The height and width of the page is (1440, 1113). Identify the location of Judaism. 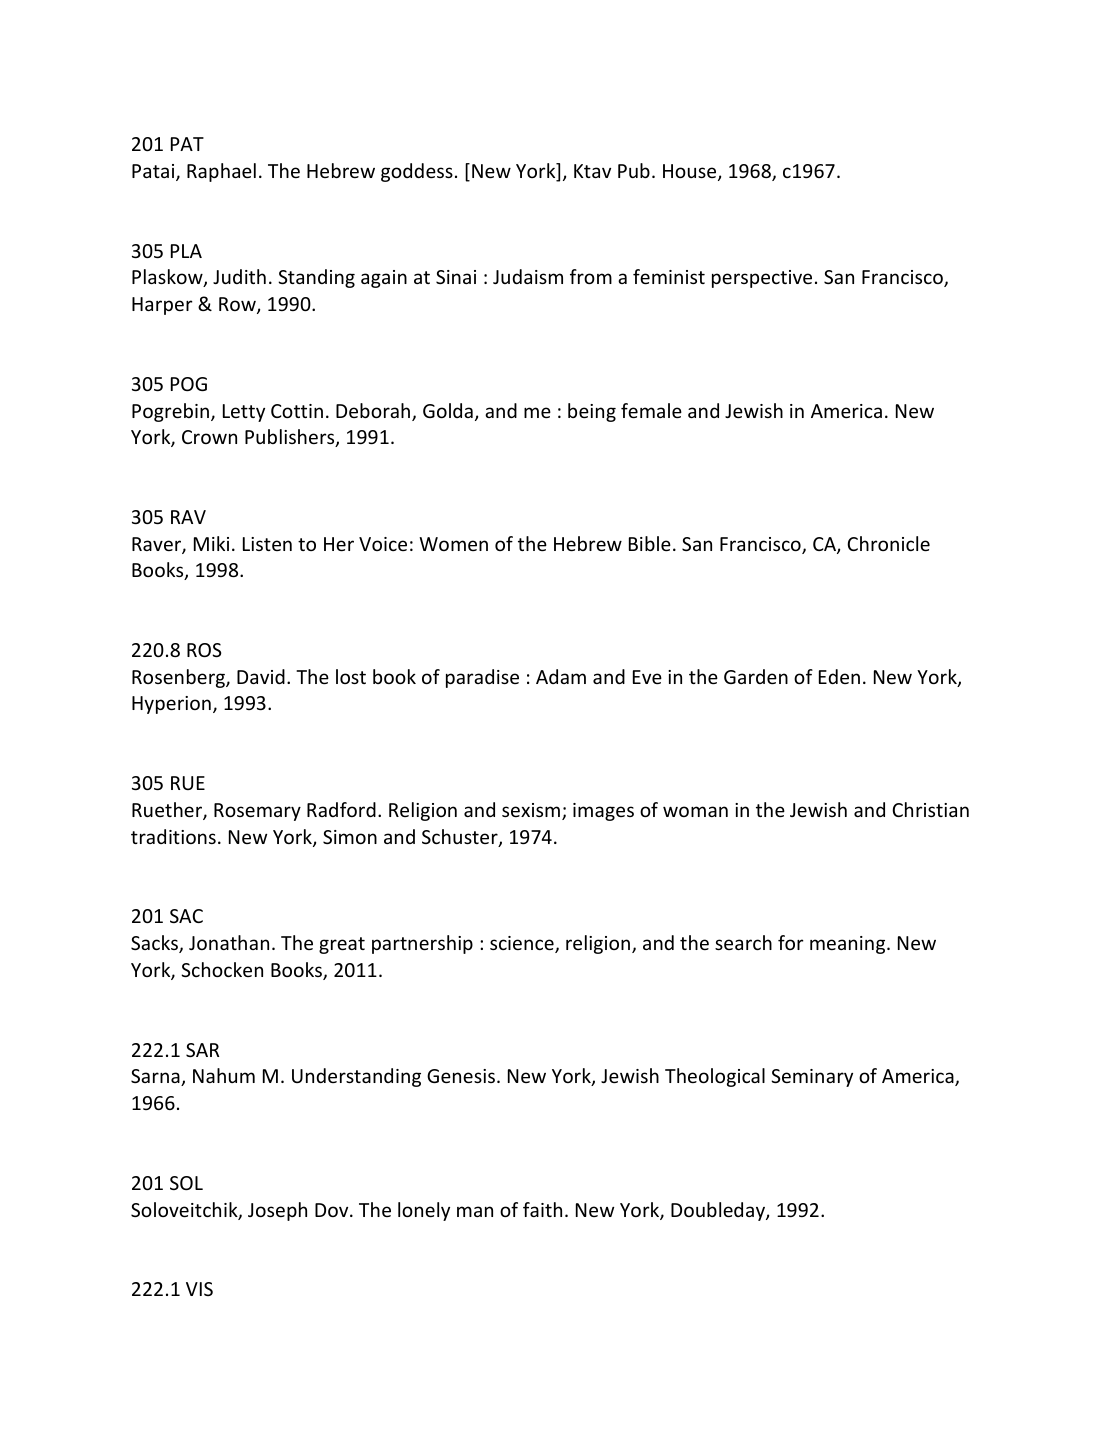
(528, 276).
